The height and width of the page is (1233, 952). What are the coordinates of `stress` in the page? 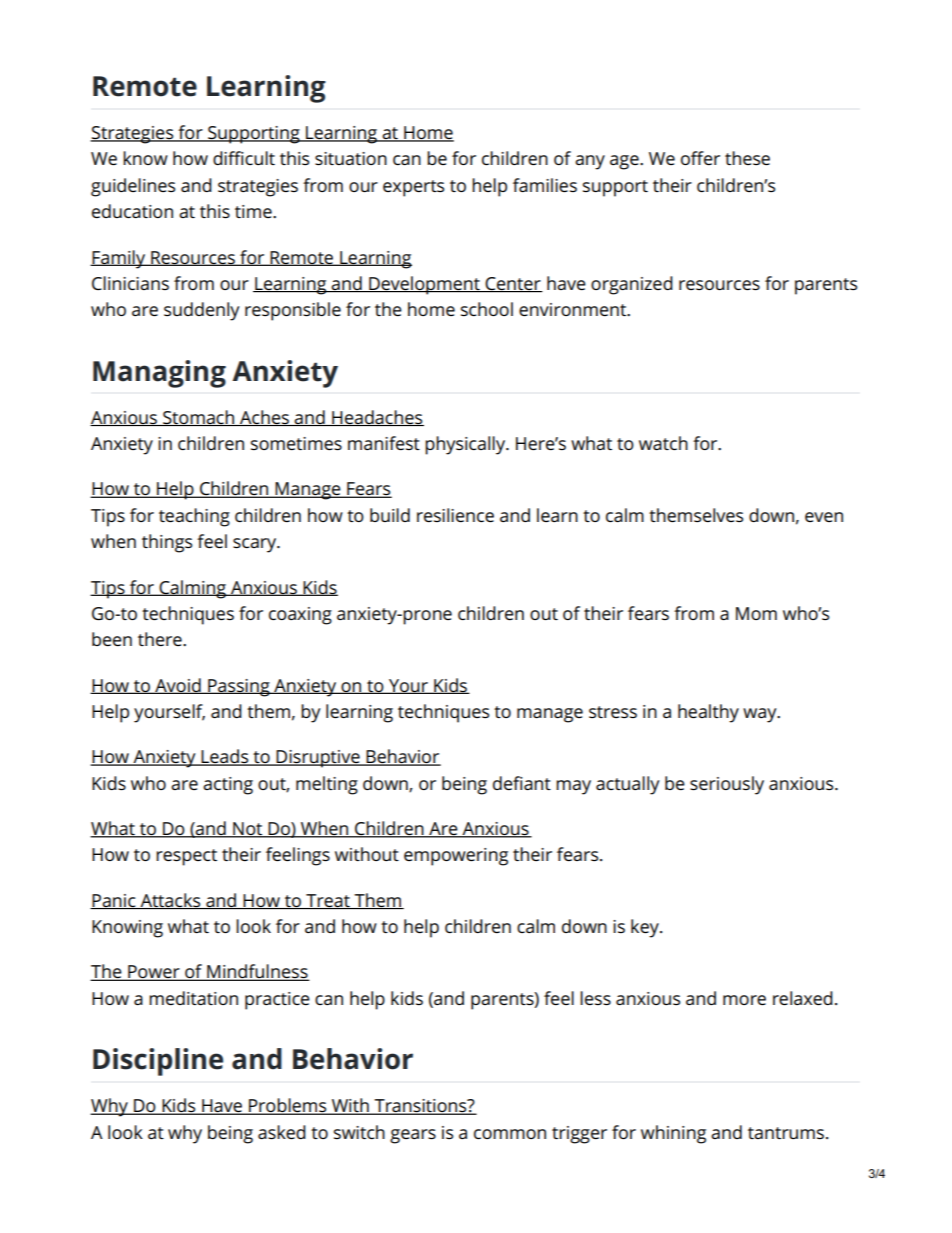 It's located at (613, 712).
